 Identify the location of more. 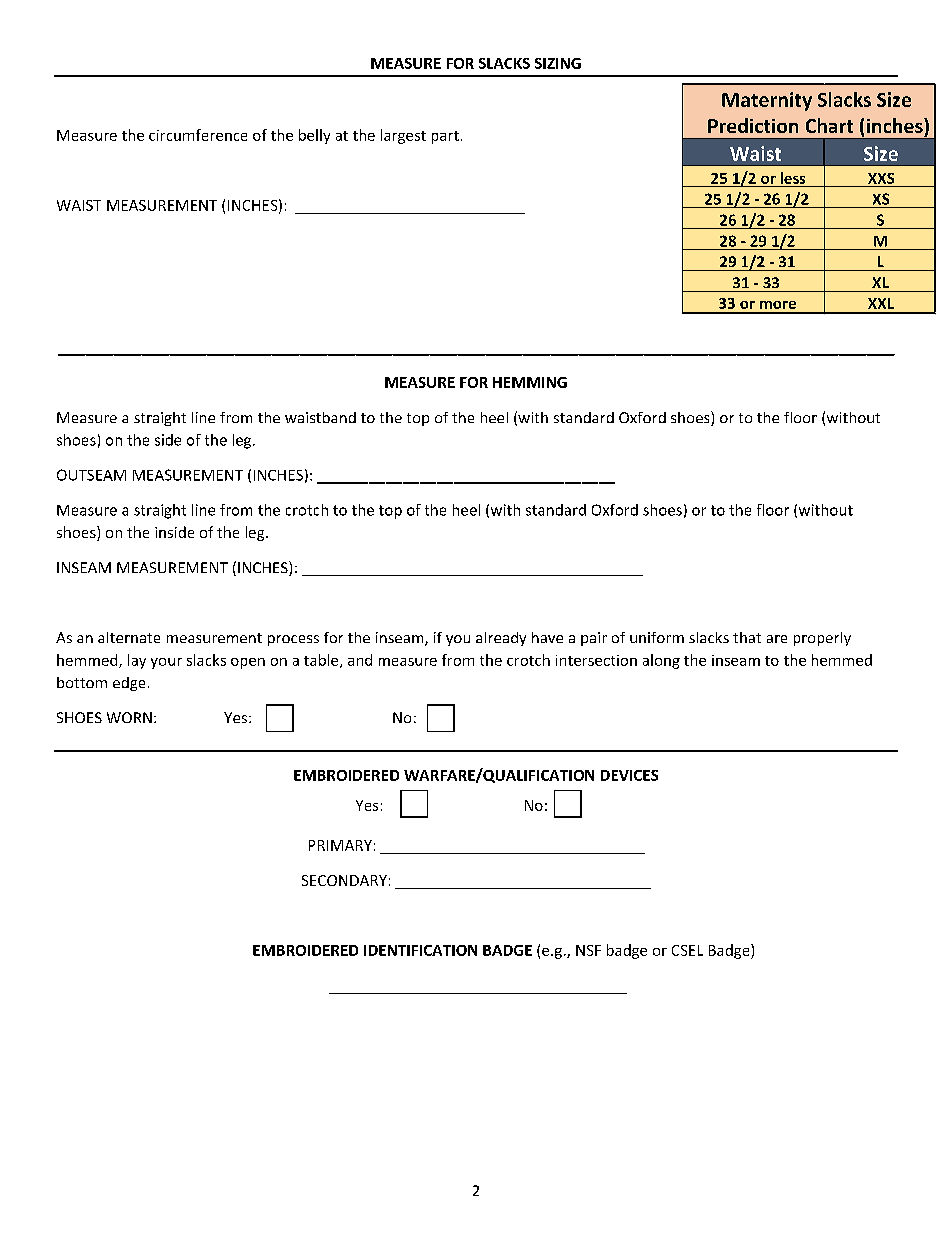
(778, 305).
